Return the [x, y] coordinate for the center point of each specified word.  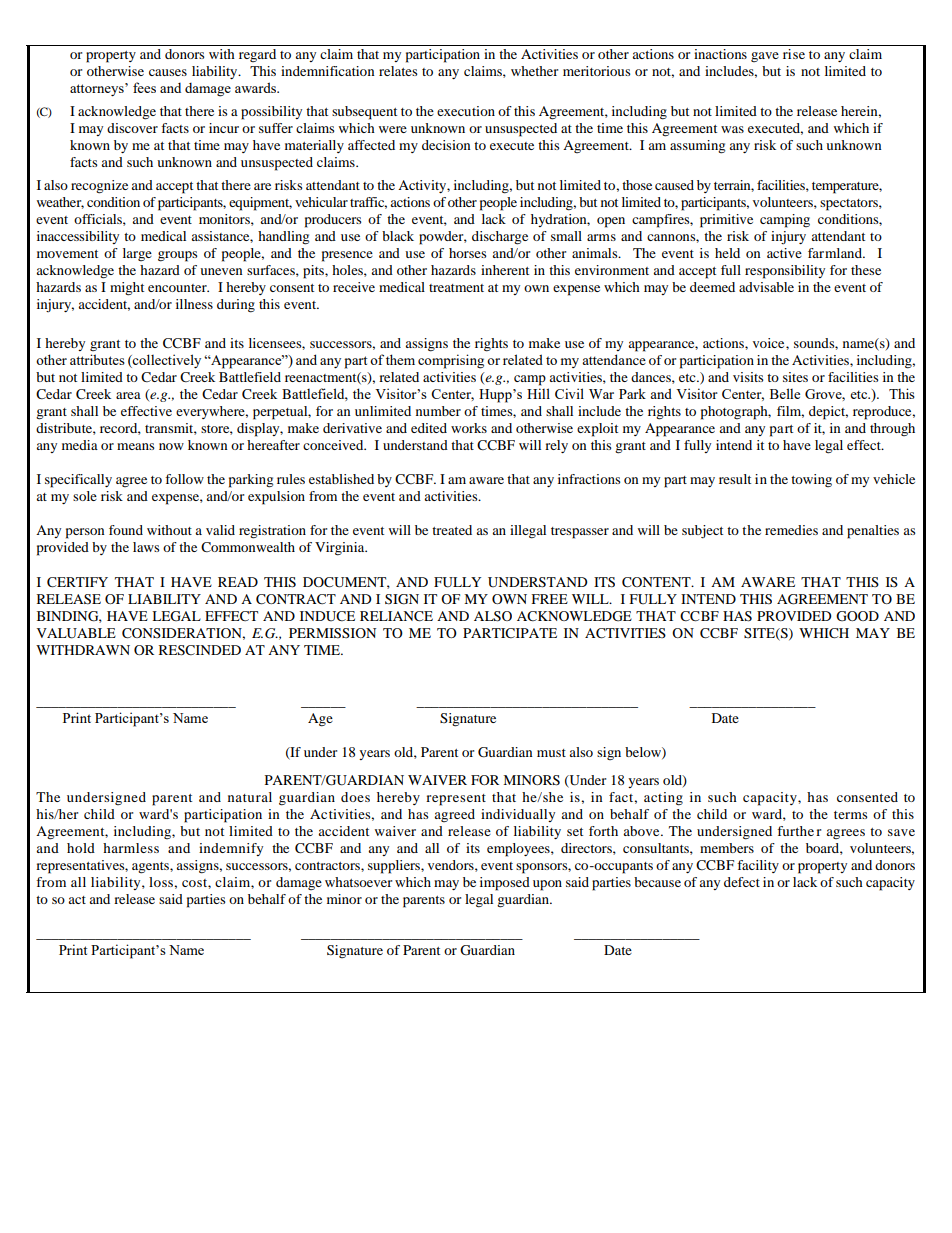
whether [534, 71]
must [551, 753]
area [128, 395]
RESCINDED [200, 650]
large [137, 254]
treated [452, 530]
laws [146, 547]
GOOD [857, 616]
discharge [500, 238]
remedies [791, 530]
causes [168, 72]
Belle [785, 393]
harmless [131, 848]
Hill [538, 393]
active [784, 253]
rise [794, 54]
